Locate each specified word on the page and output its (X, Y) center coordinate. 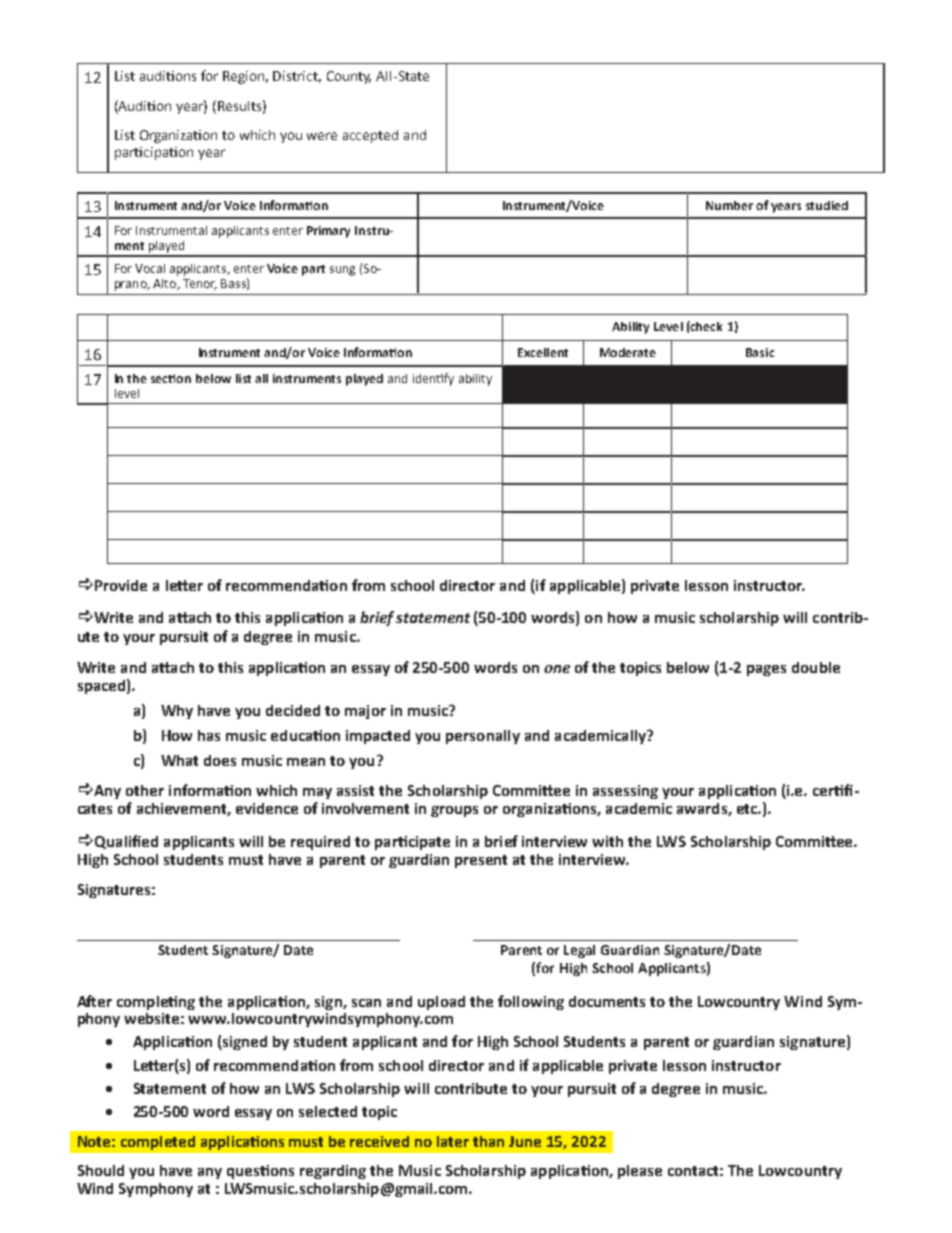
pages (766, 670)
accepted (370, 136)
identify (433, 379)
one (557, 669)
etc (748, 809)
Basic (760, 352)
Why (177, 712)
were (322, 136)
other (145, 790)
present (481, 861)
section (171, 378)
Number (729, 205)
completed (158, 1143)
